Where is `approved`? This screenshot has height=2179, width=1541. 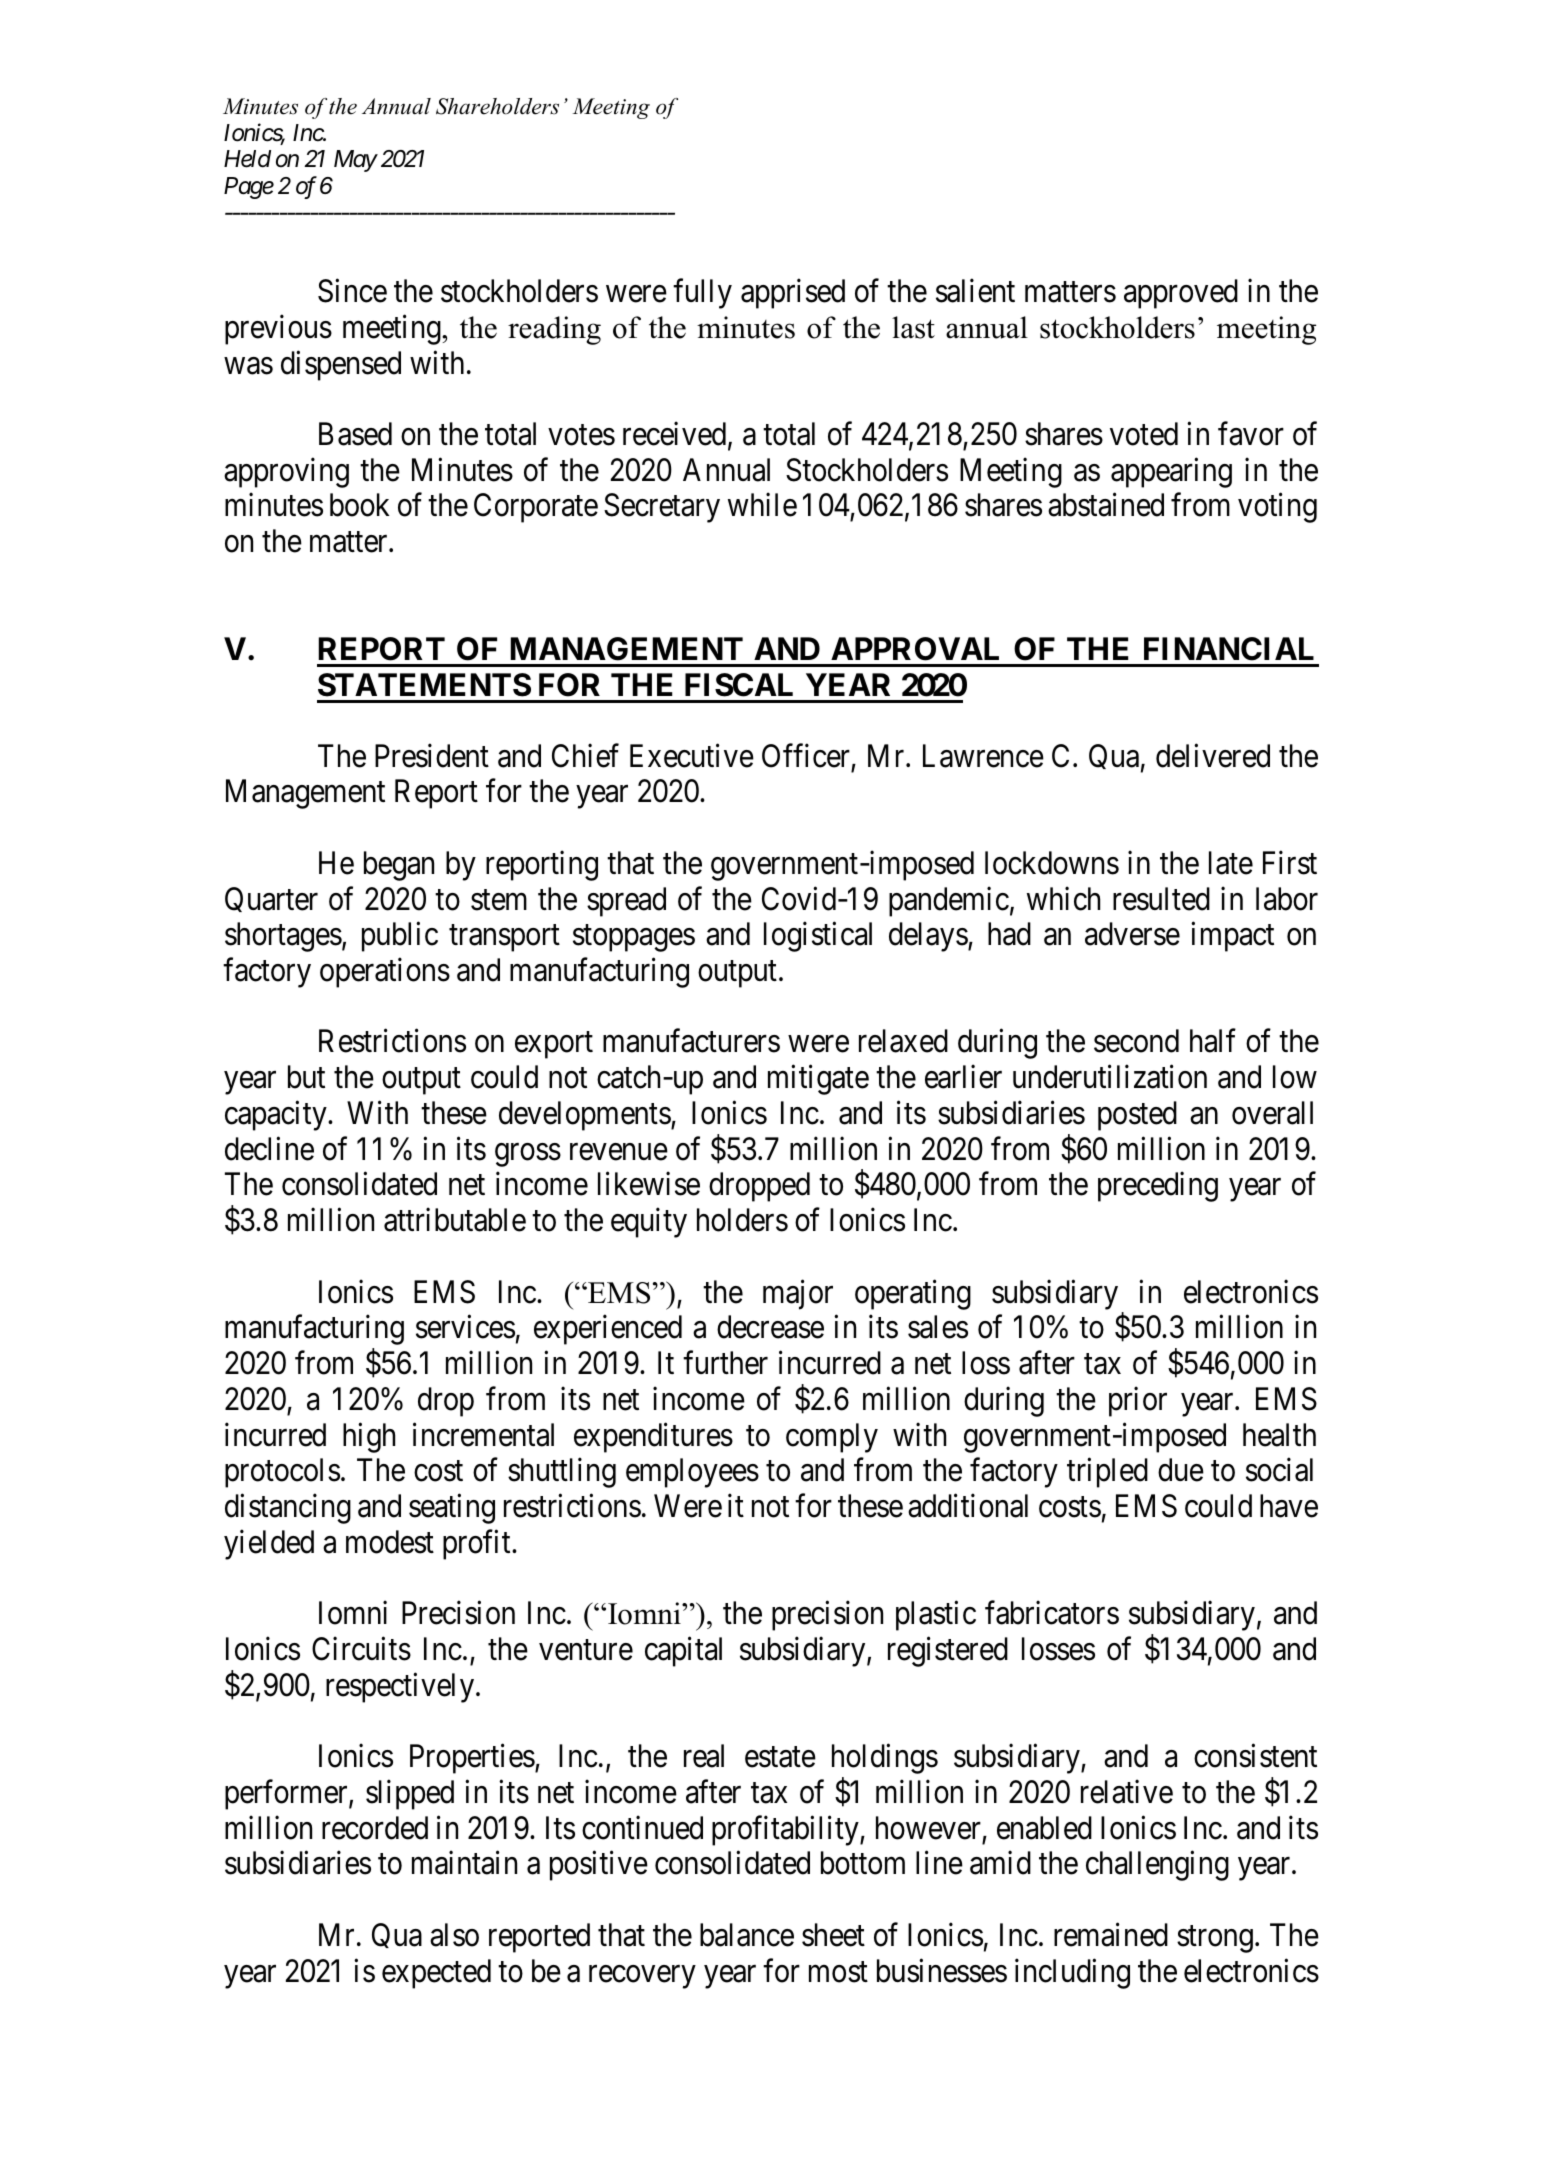
approved is located at coordinates (1181, 294).
